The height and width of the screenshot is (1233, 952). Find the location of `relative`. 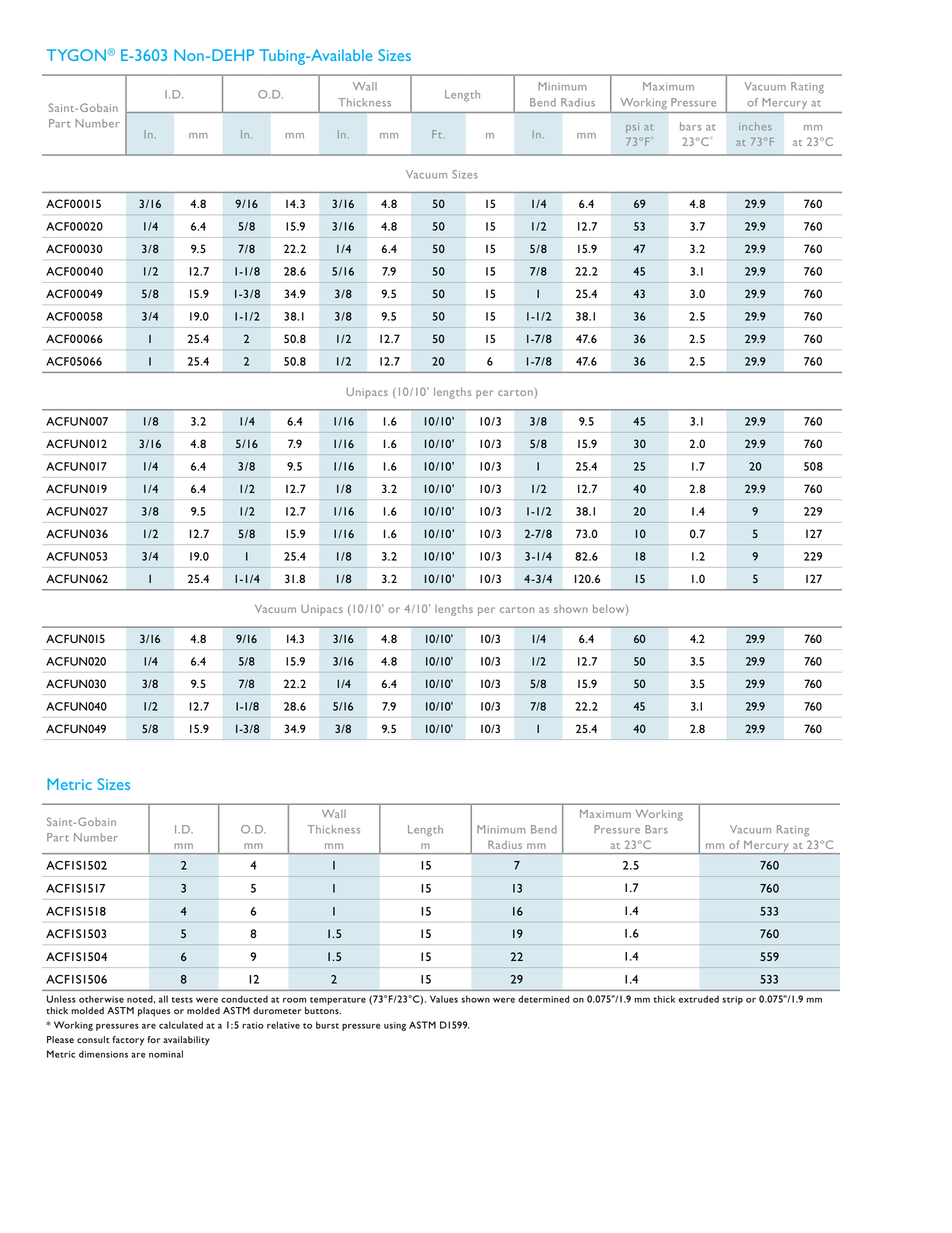

relative is located at coordinates (283, 1025).
